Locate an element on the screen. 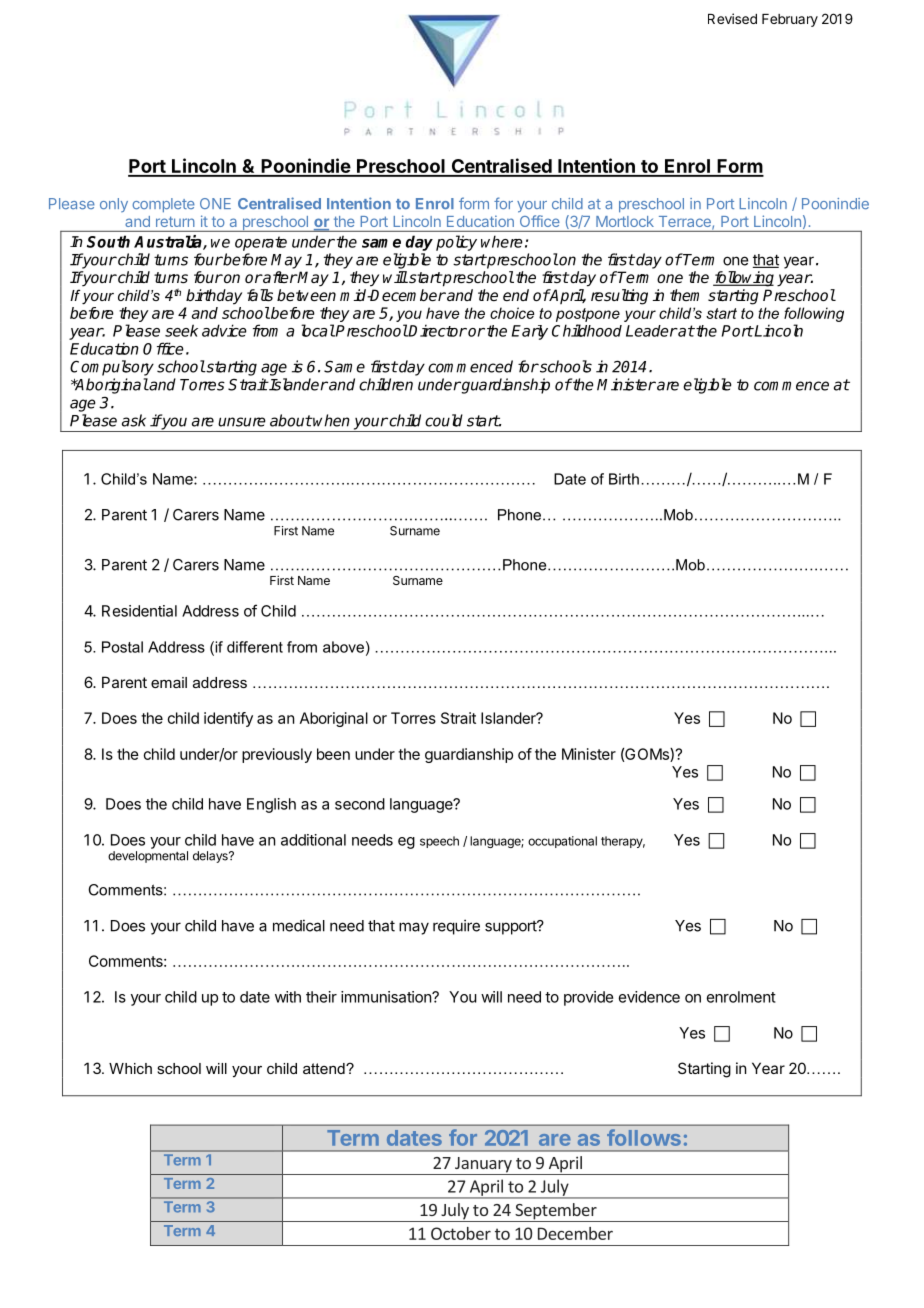  October is located at coordinates (461, 1233).
